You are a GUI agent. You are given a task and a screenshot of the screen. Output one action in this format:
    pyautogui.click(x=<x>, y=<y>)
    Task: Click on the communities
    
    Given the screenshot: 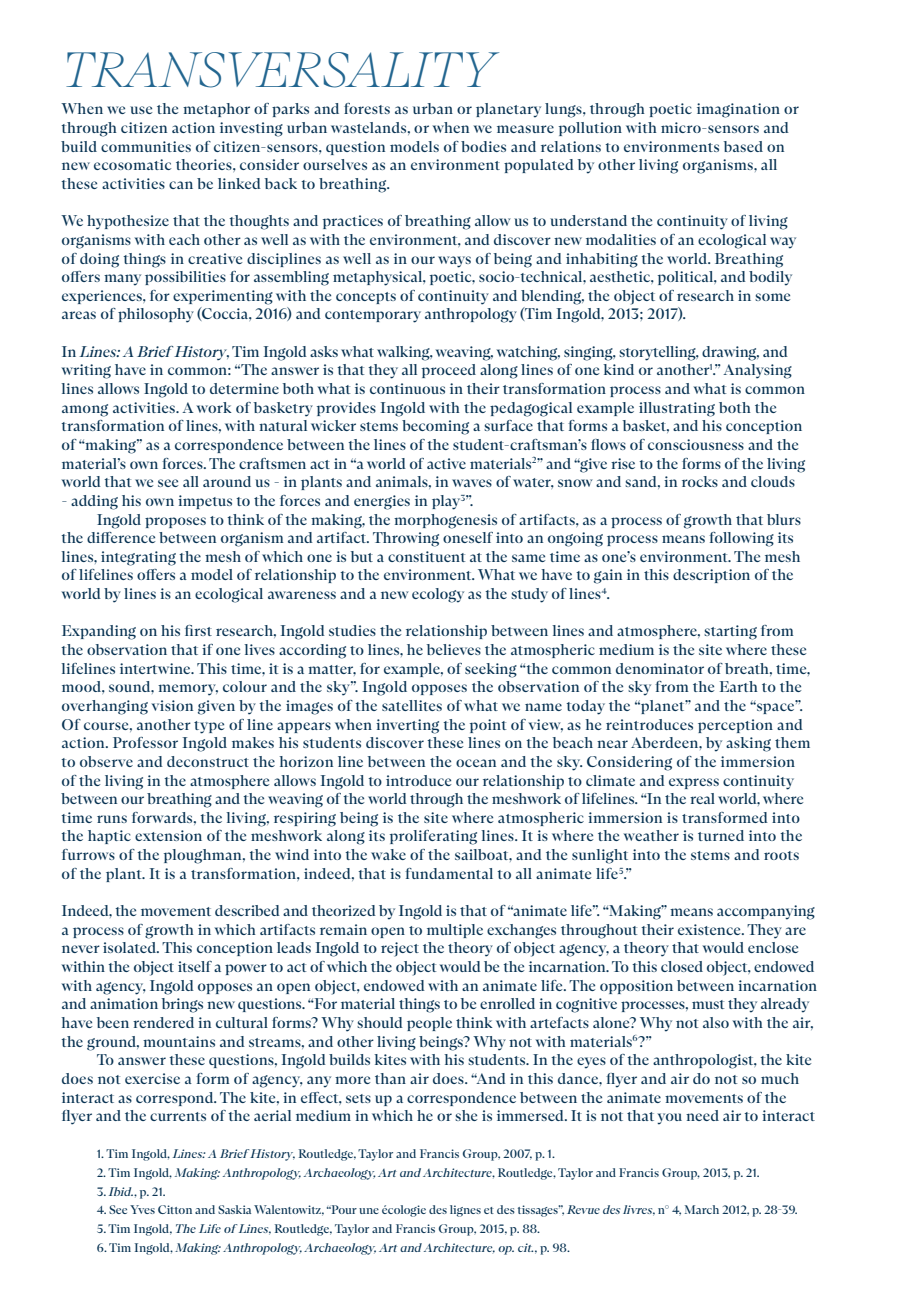 What is the action you would take?
    pyautogui.click(x=146, y=146)
